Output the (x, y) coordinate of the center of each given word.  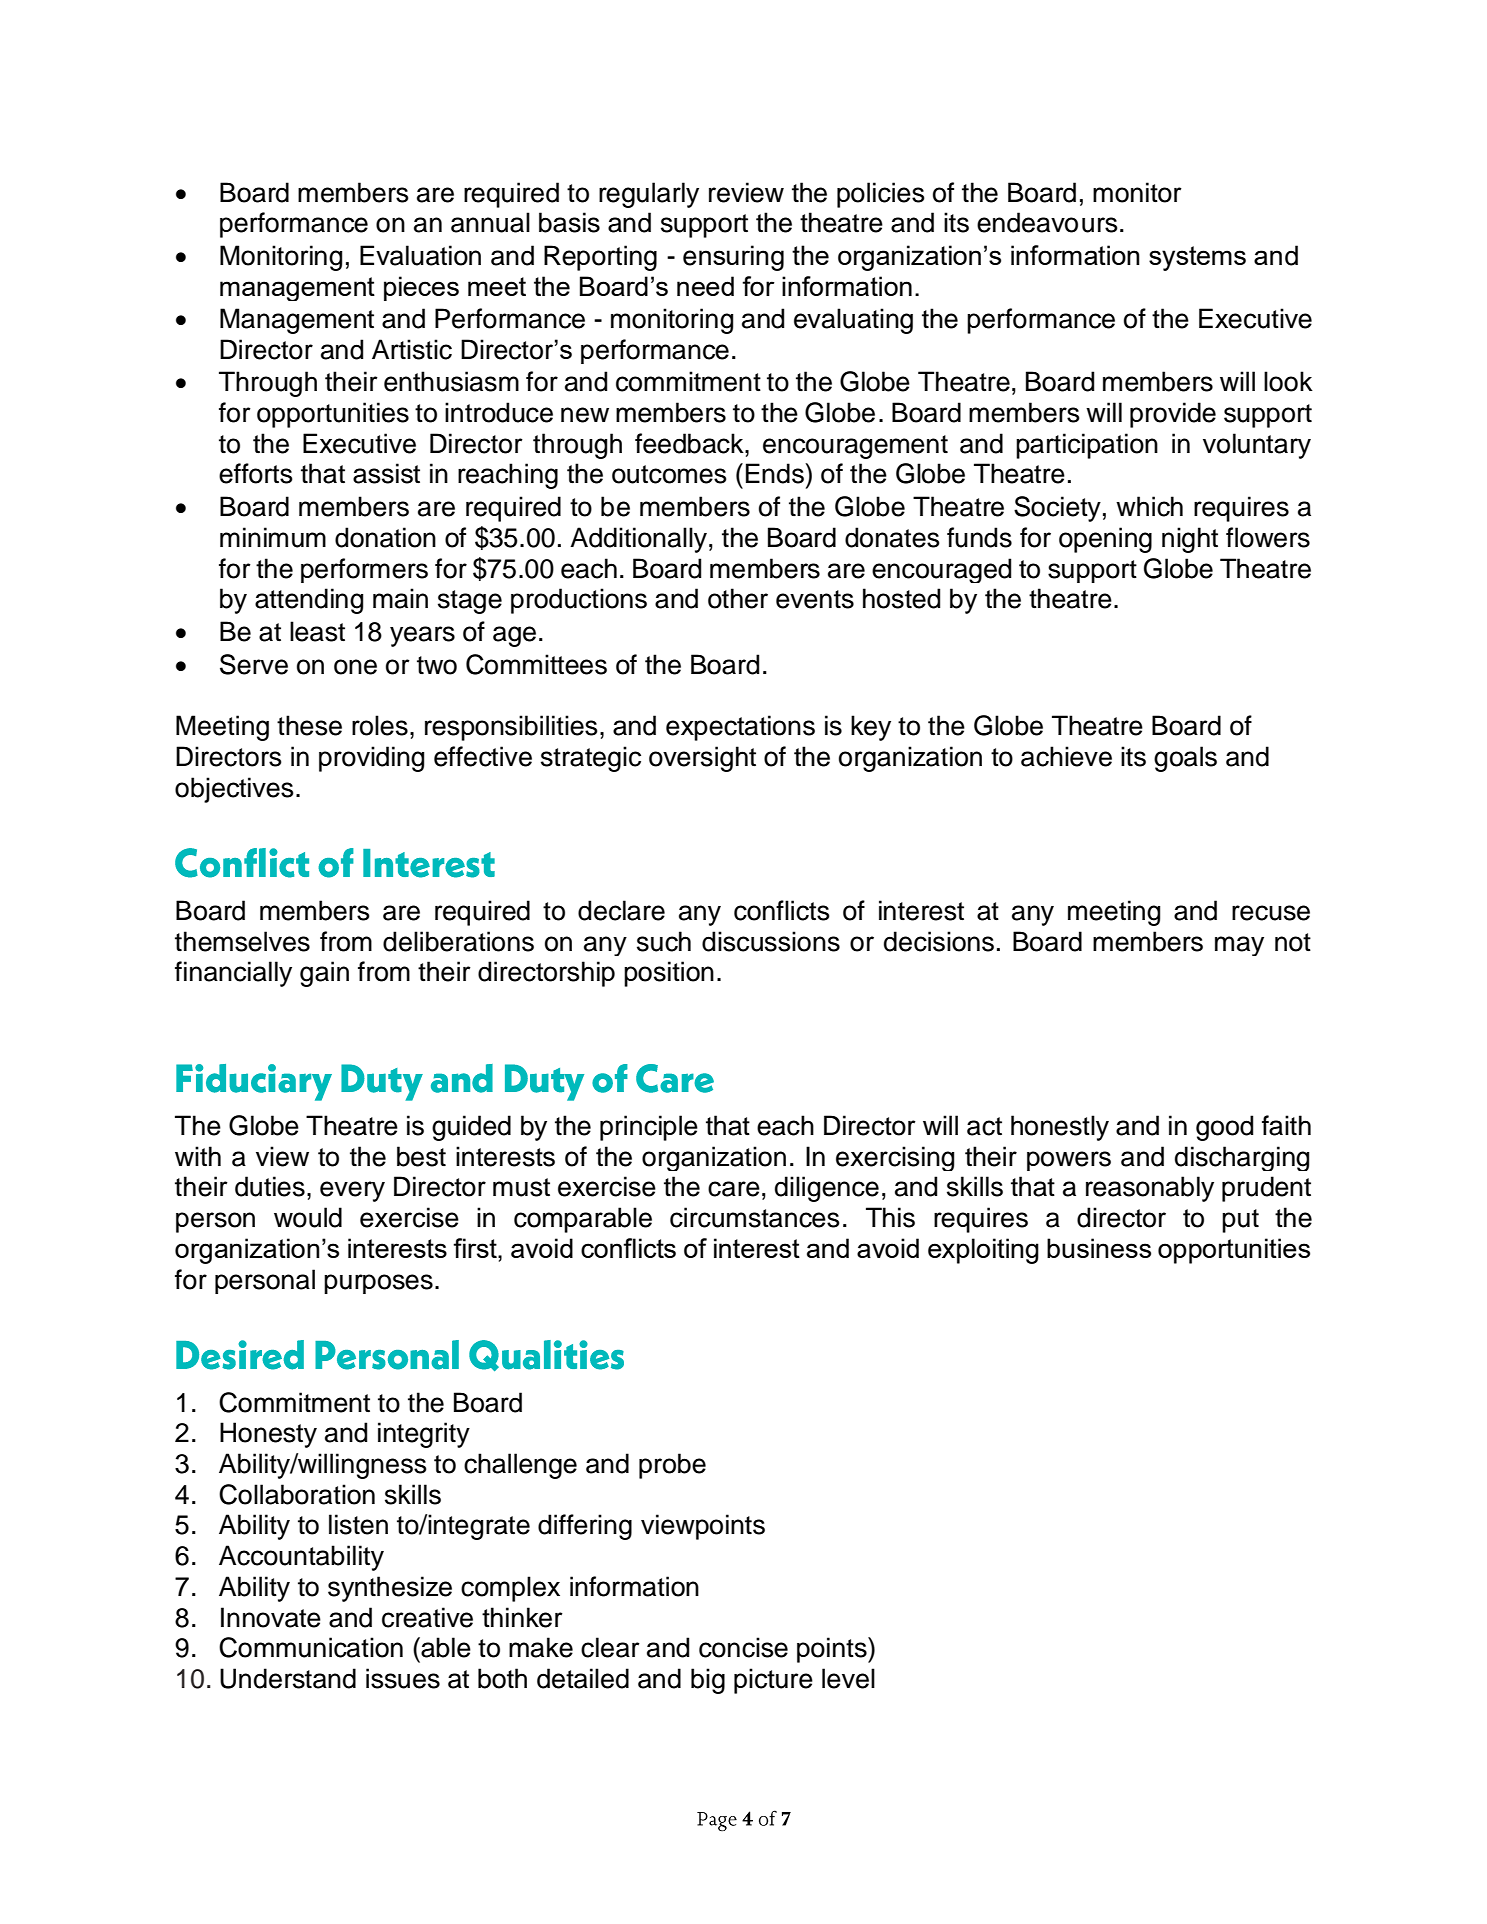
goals (1185, 759)
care (734, 1189)
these (309, 725)
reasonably (1150, 1189)
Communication (311, 1647)
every (352, 1191)
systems (1197, 258)
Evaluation (420, 255)
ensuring (733, 258)
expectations (740, 728)
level (848, 1678)
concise (743, 1647)
